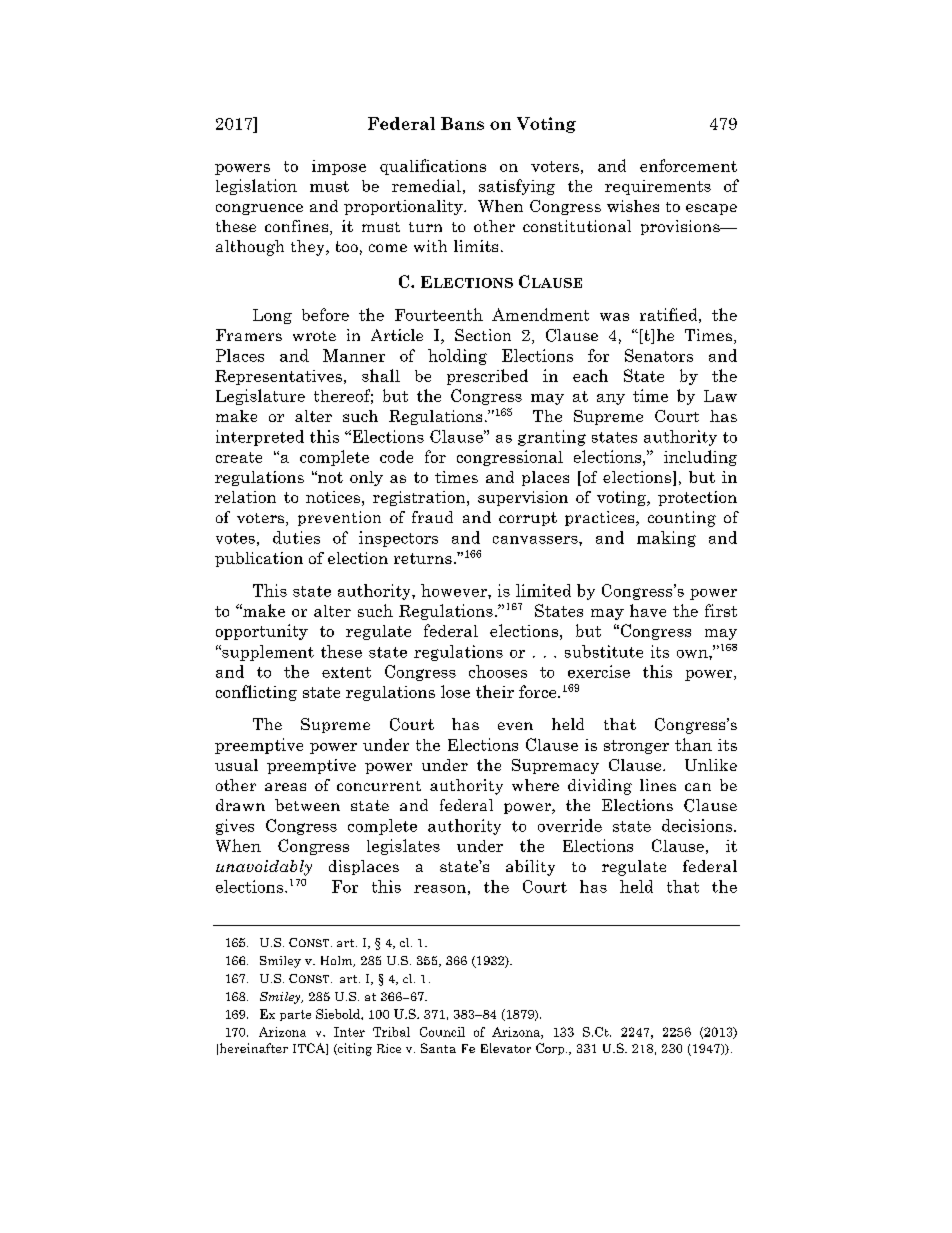 The width and height of the document is (952, 1233). What do you see at coordinates (658, 187) in the document?
I see `requirements` at bounding box center [658, 187].
